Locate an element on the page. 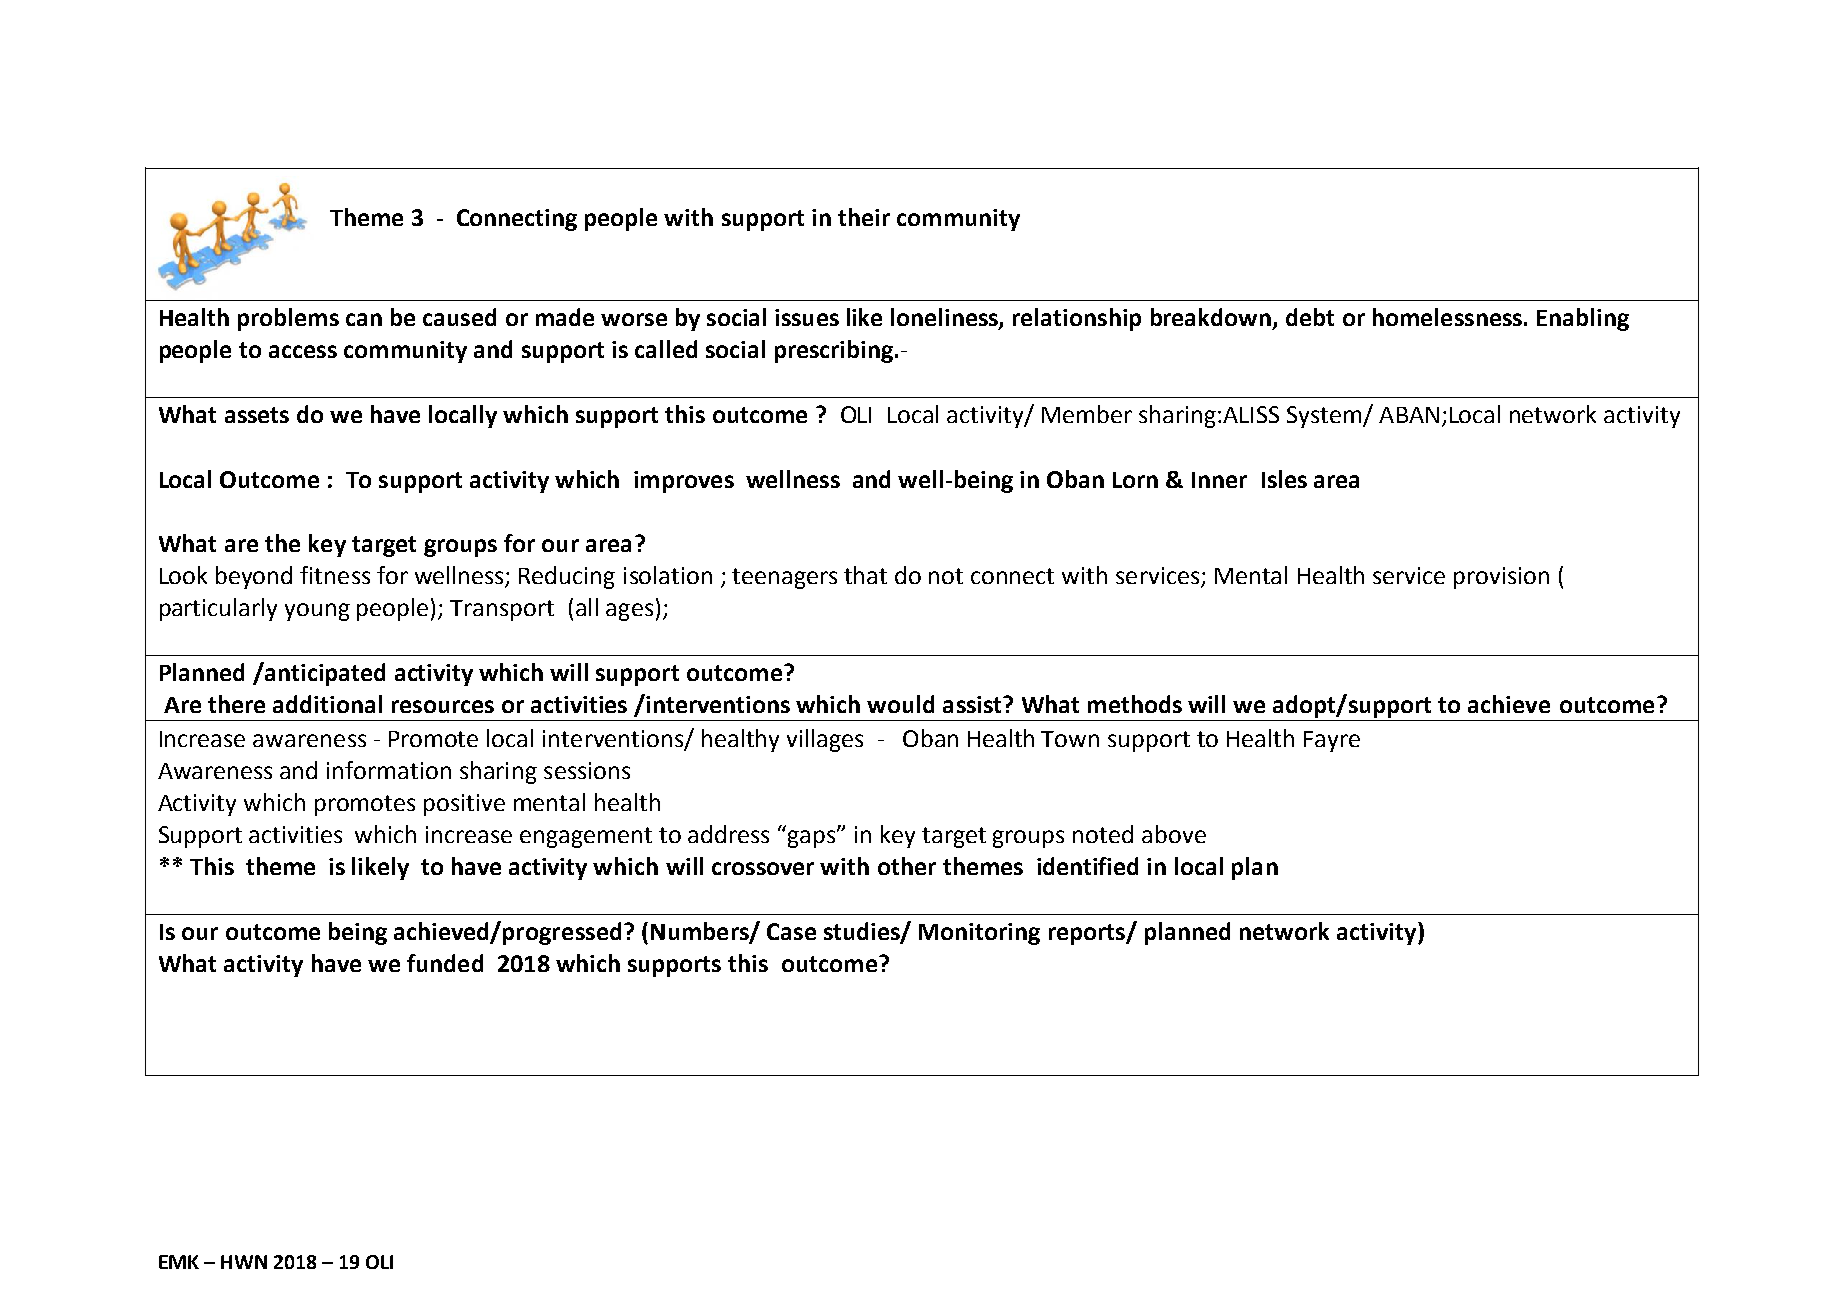 The width and height of the image is (1843, 1304). funded is located at coordinates (445, 963).
